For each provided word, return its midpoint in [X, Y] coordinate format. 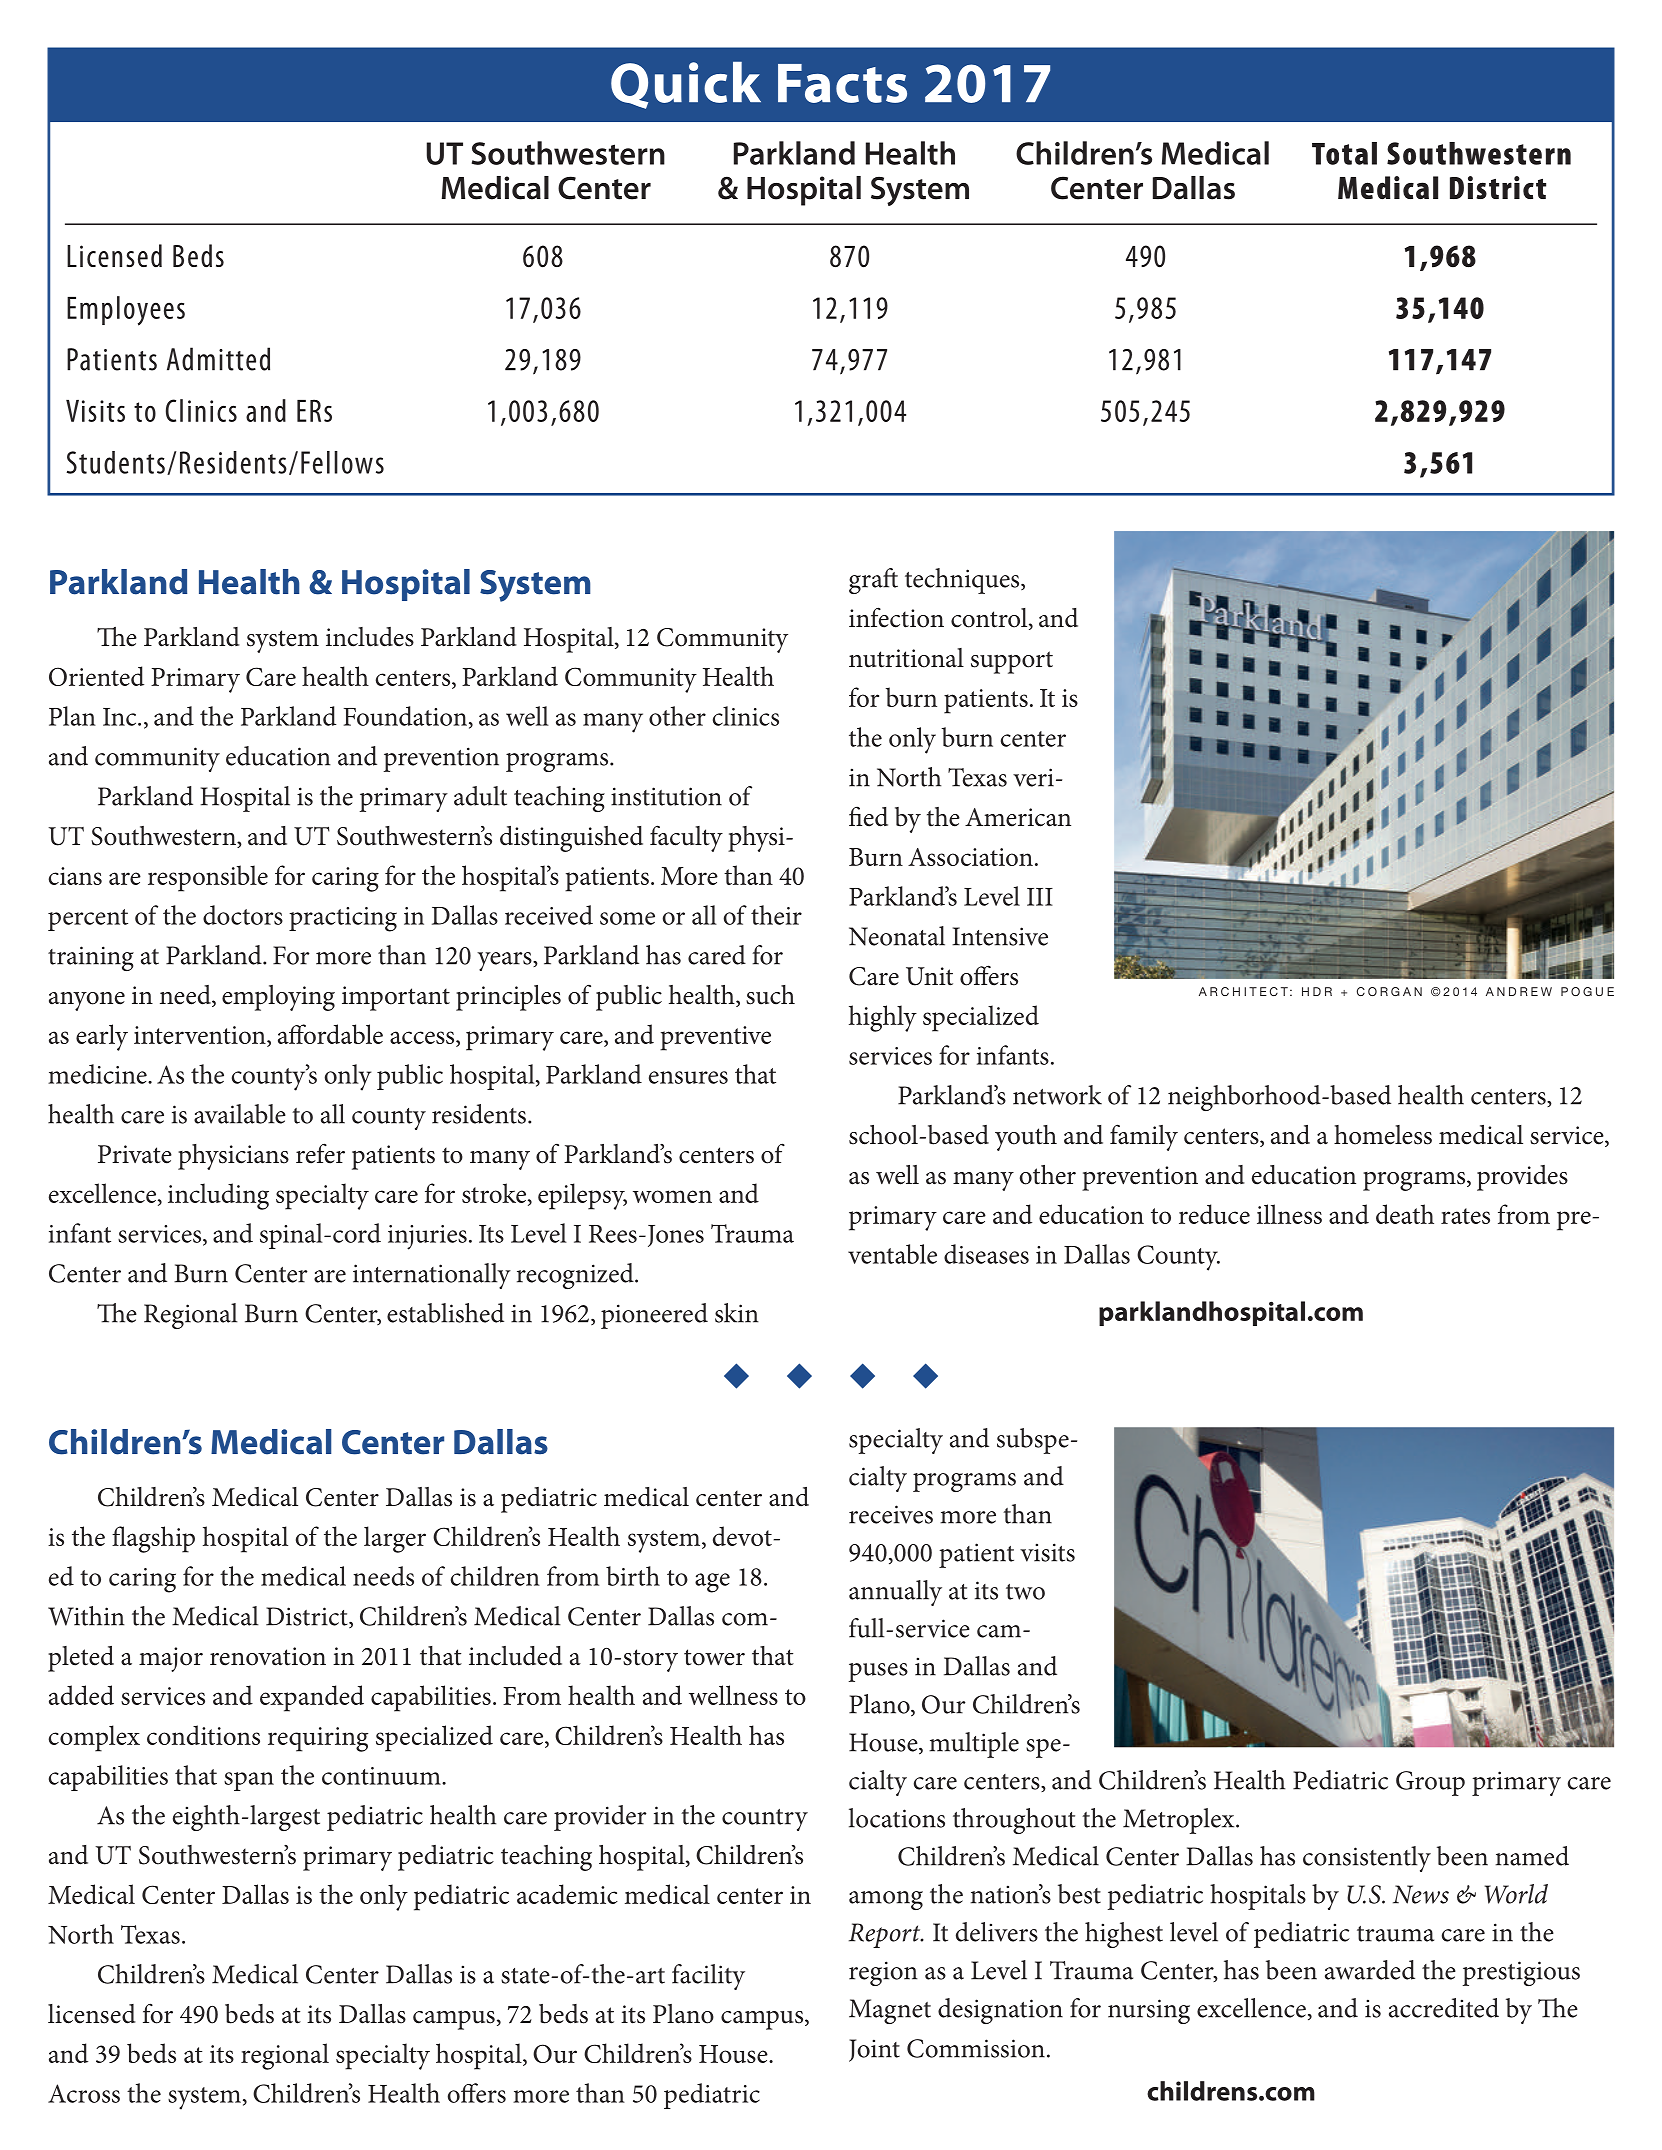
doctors [243, 915]
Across [84, 2093]
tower [714, 1657]
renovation [268, 1656]
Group [1430, 1783]
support [1012, 662]
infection [896, 617]
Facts [842, 83]
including [218, 1196]
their [776, 915]
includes [370, 637]
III [1040, 897]
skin [737, 1313]
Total [1344, 153]
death [1405, 1214]
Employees [126, 311]
